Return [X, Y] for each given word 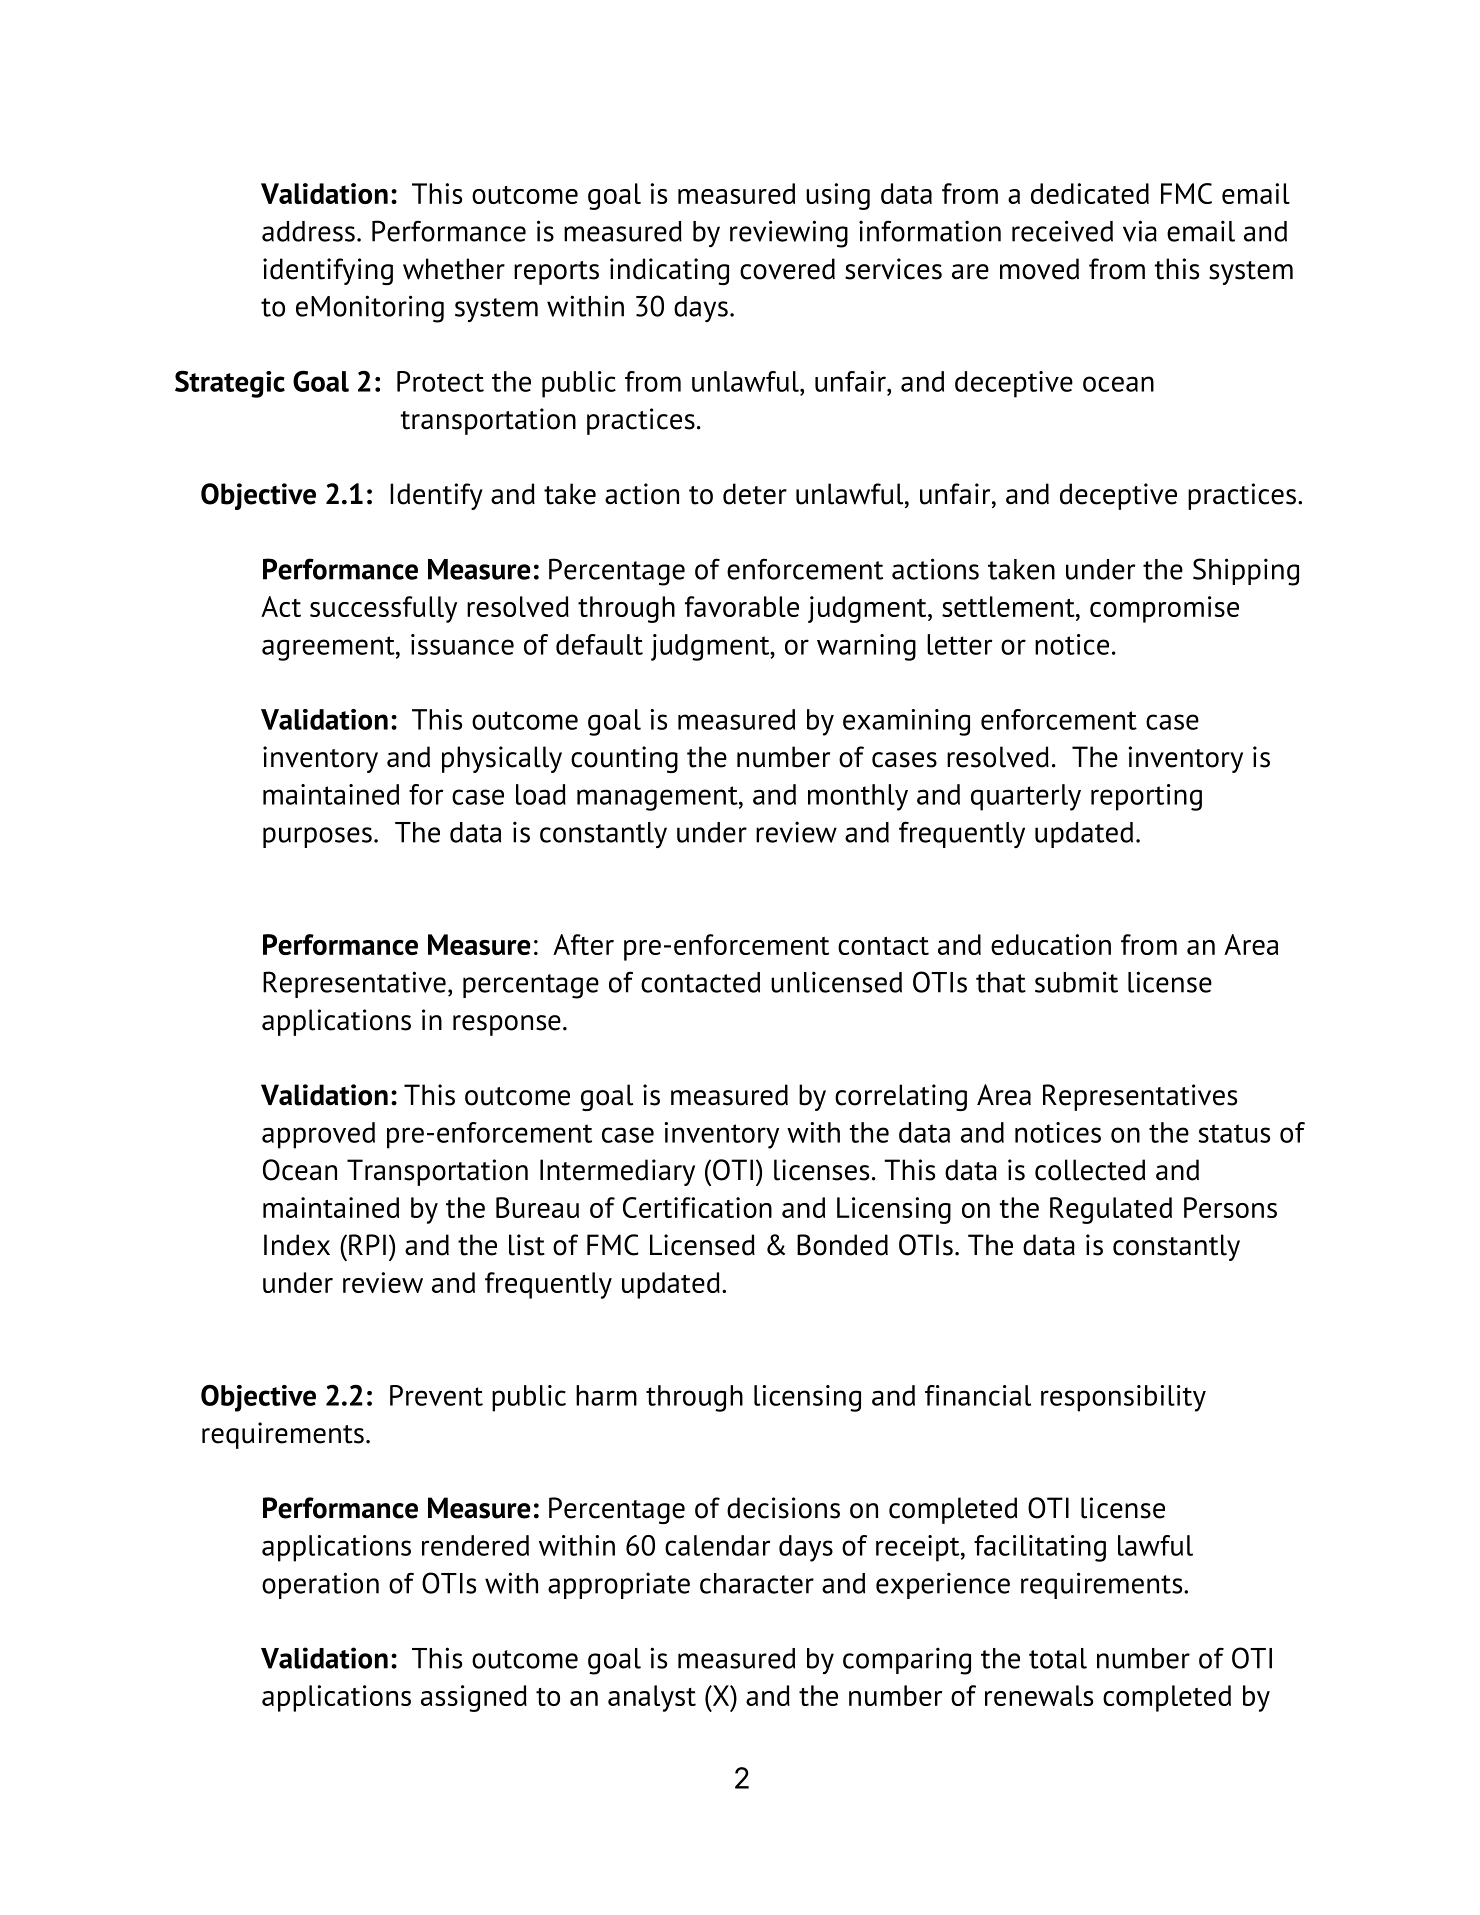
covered [787, 269]
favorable [742, 606]
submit [1076, 982]
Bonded [842, 1245]
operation [320, 1585]
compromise [1164, 609]
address [308, 231]
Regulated [1111, 1210]
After [583, 944]
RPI [367, 1244]
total [1058, 1658]
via [1140, 231]
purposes [317, 837]
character [757, 1583]
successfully [383, 609]
